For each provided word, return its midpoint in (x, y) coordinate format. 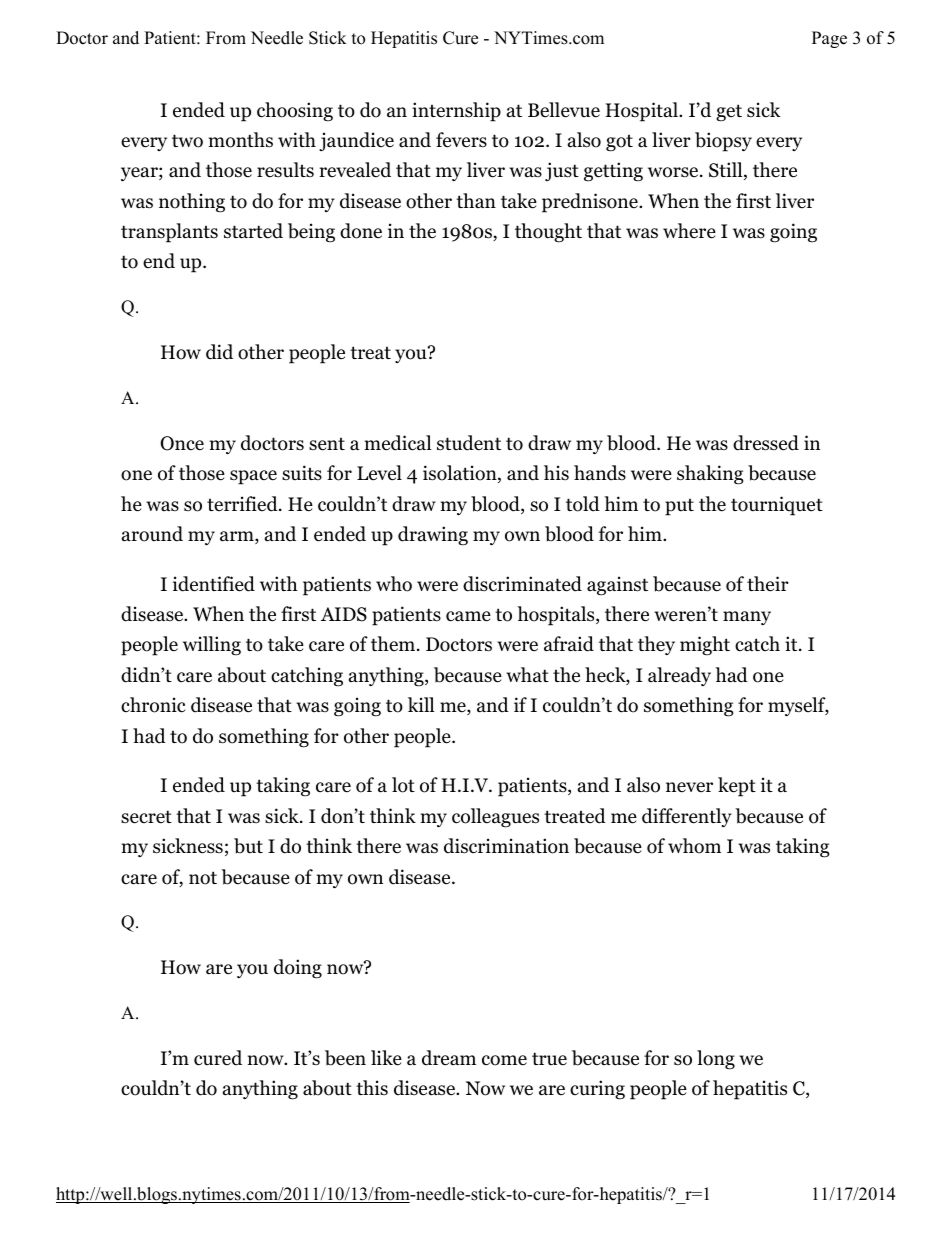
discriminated (522, 584)
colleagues (495, 818)
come (504, 1060)
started (253, 231)
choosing (295, 112)
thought (548, 233)
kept (737, 787)
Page (829, 39)
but (248, 846)
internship (456, 112)
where (689, 231)
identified (214, 584)
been (345, 1058)
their (768, 584)
